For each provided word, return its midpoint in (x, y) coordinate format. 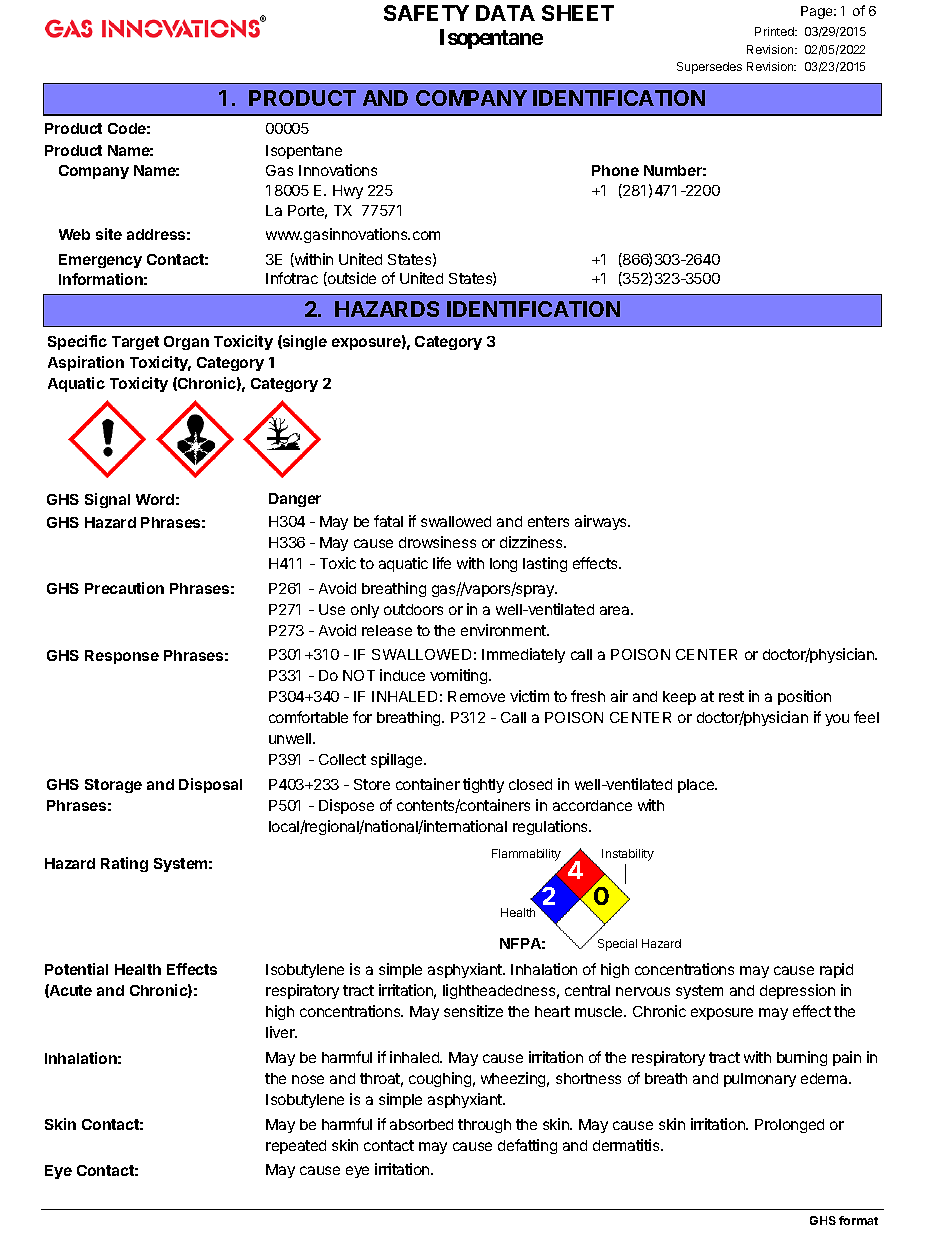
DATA (505, 13)
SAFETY (426, 13)
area (616, 610)
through (484, 1126)
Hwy (348, 192)
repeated (296, 1147)
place (697, 786)
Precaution (124, 588)
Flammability (526, 855)
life (442, 563)
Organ (186, 343)
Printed (775, 31)
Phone (615, 170)
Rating (124, 864)
